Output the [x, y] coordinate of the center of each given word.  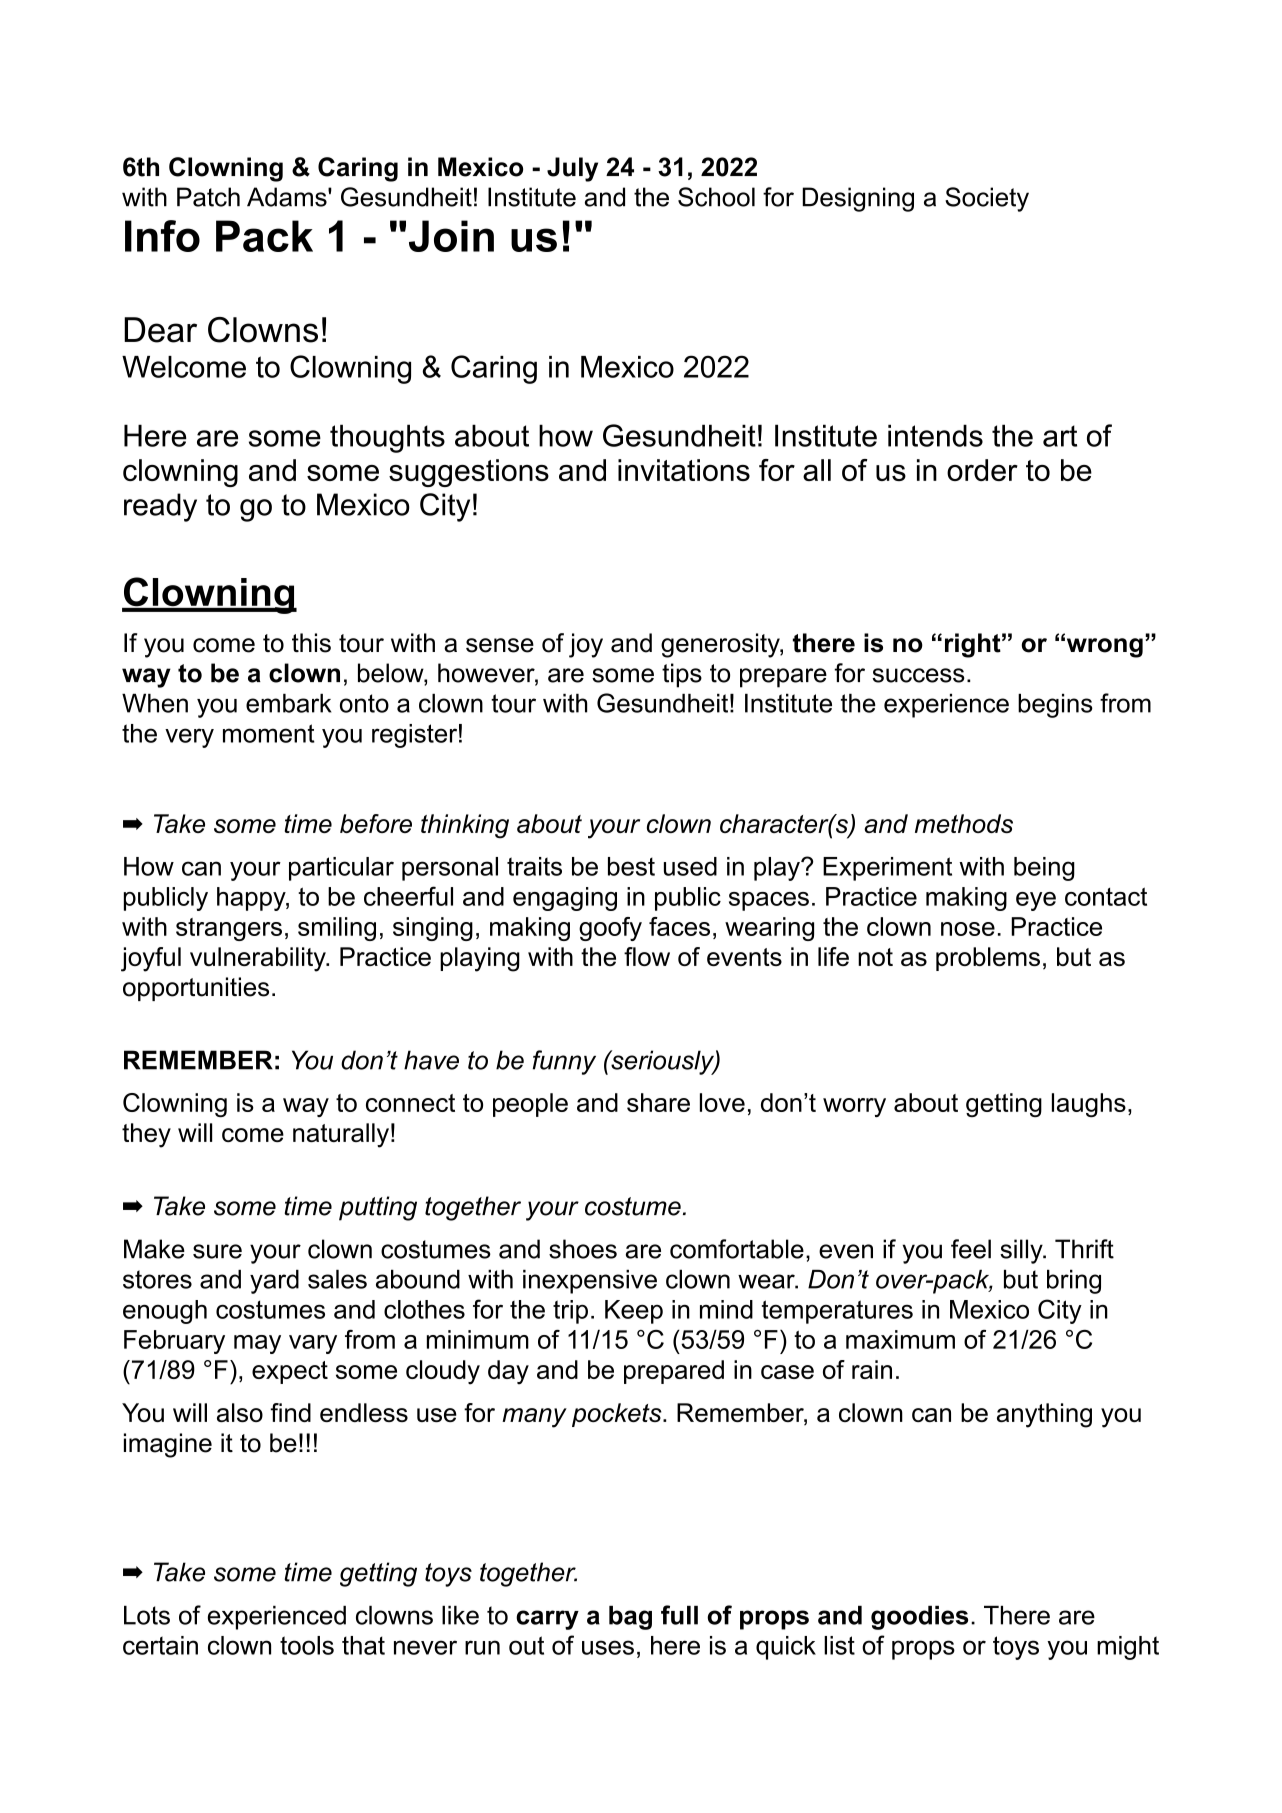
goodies [919, 1618]
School [716, 197]
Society [987, 199]
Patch [208, 197]
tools [307, 1645]
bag [630, 1618]
